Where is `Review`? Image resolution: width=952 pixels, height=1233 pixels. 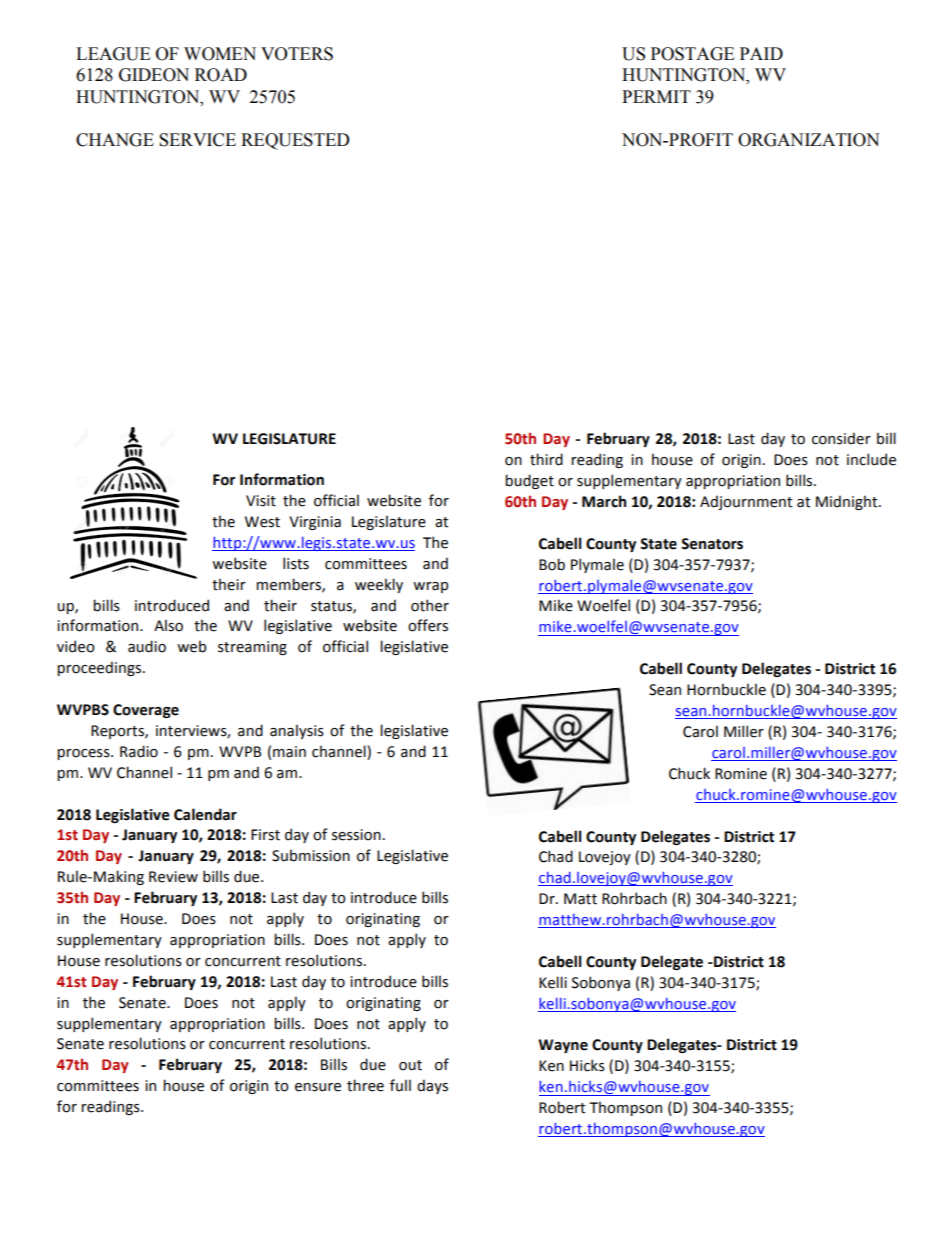
Review is located at coordinates (173, 877).
